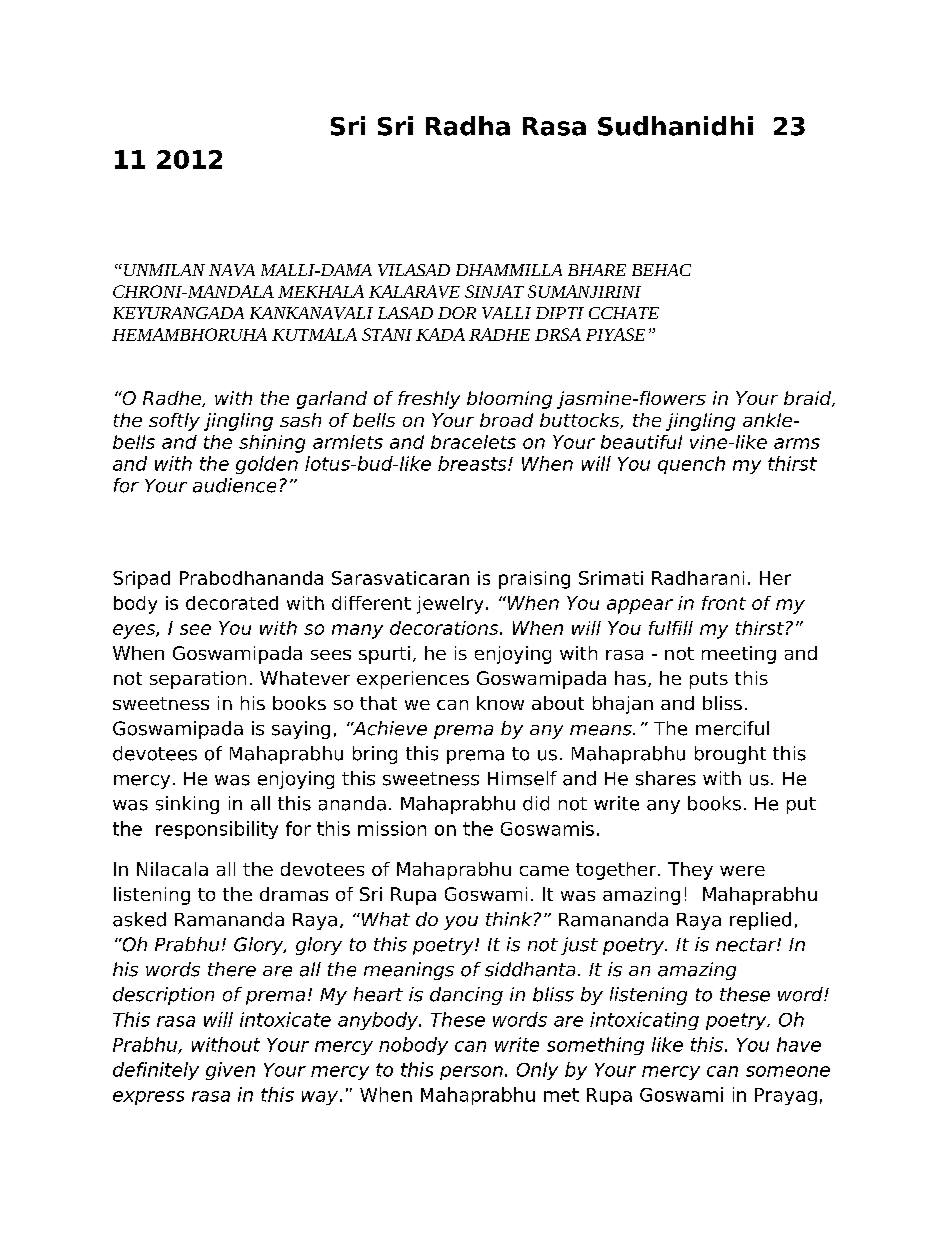 This screenshot has height=1233, width=952. I want to click on braid, so click(809, 399).
